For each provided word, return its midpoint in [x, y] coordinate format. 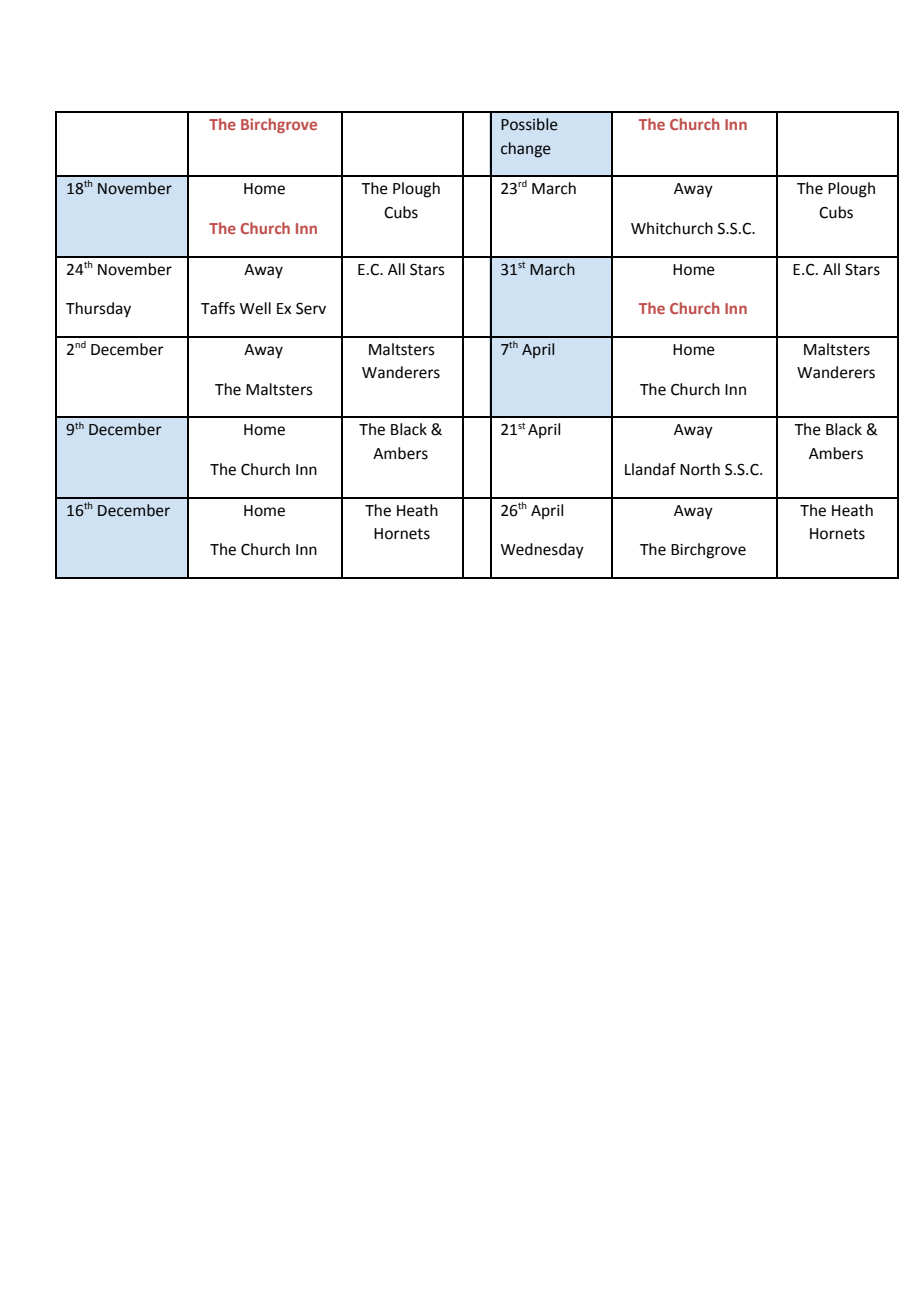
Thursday [98, 310]
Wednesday [542, 551]
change [526, 150]
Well [255, 308]
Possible [529, 124]
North [700, 469]
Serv [311, 309]
